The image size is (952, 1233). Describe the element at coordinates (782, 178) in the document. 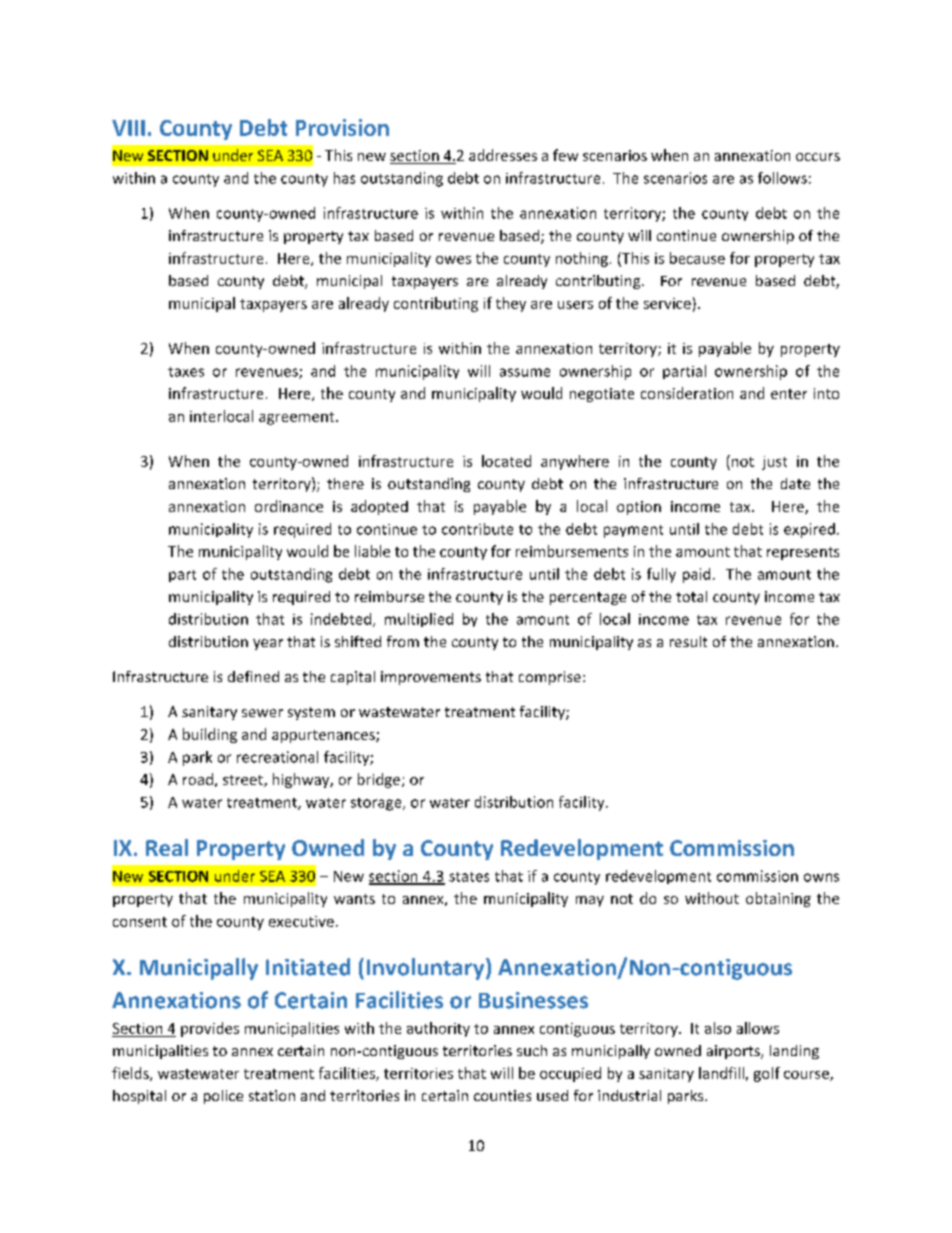

I see `follows` at that location.
